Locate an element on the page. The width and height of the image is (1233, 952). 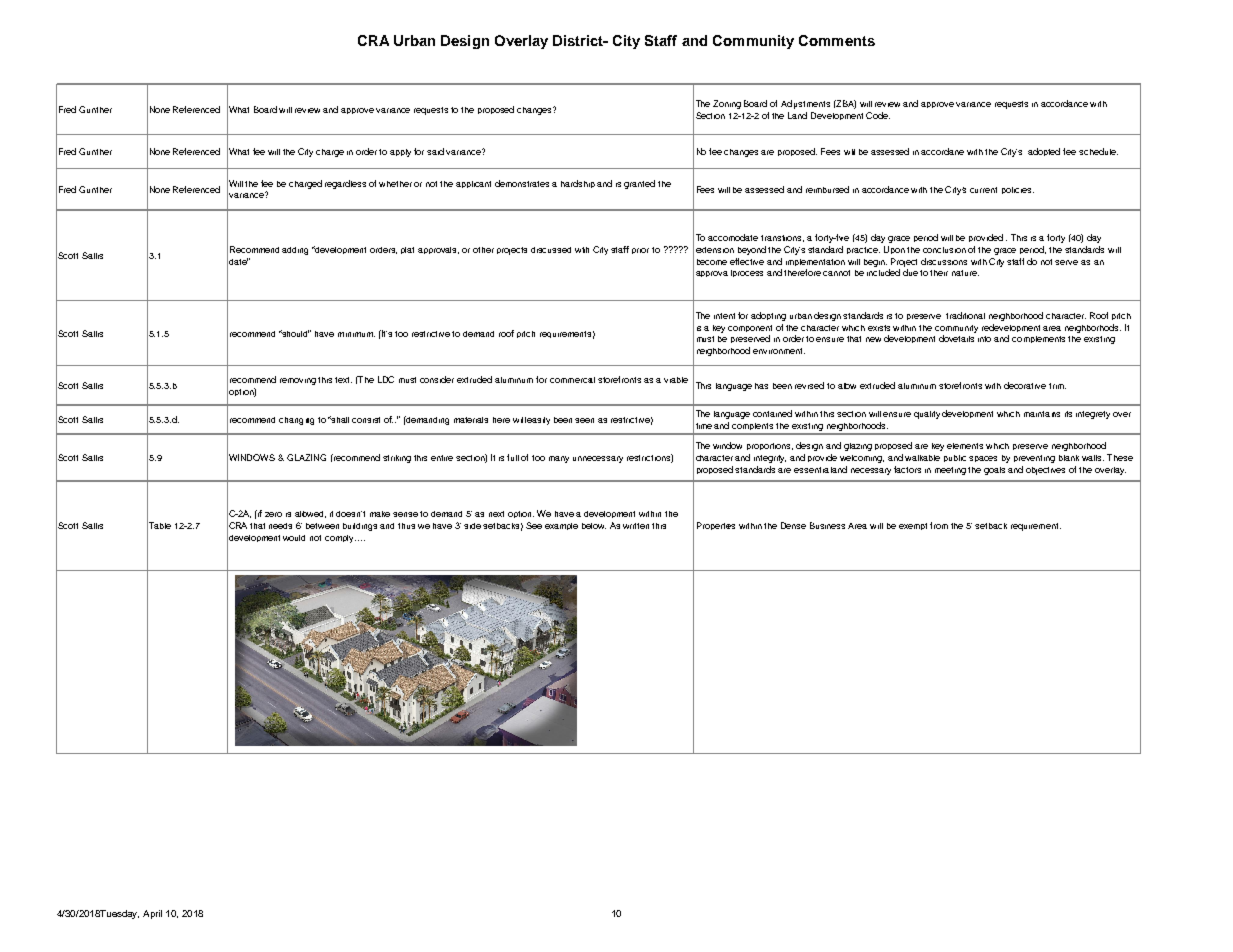
from is located at coordinates (939, 525).
